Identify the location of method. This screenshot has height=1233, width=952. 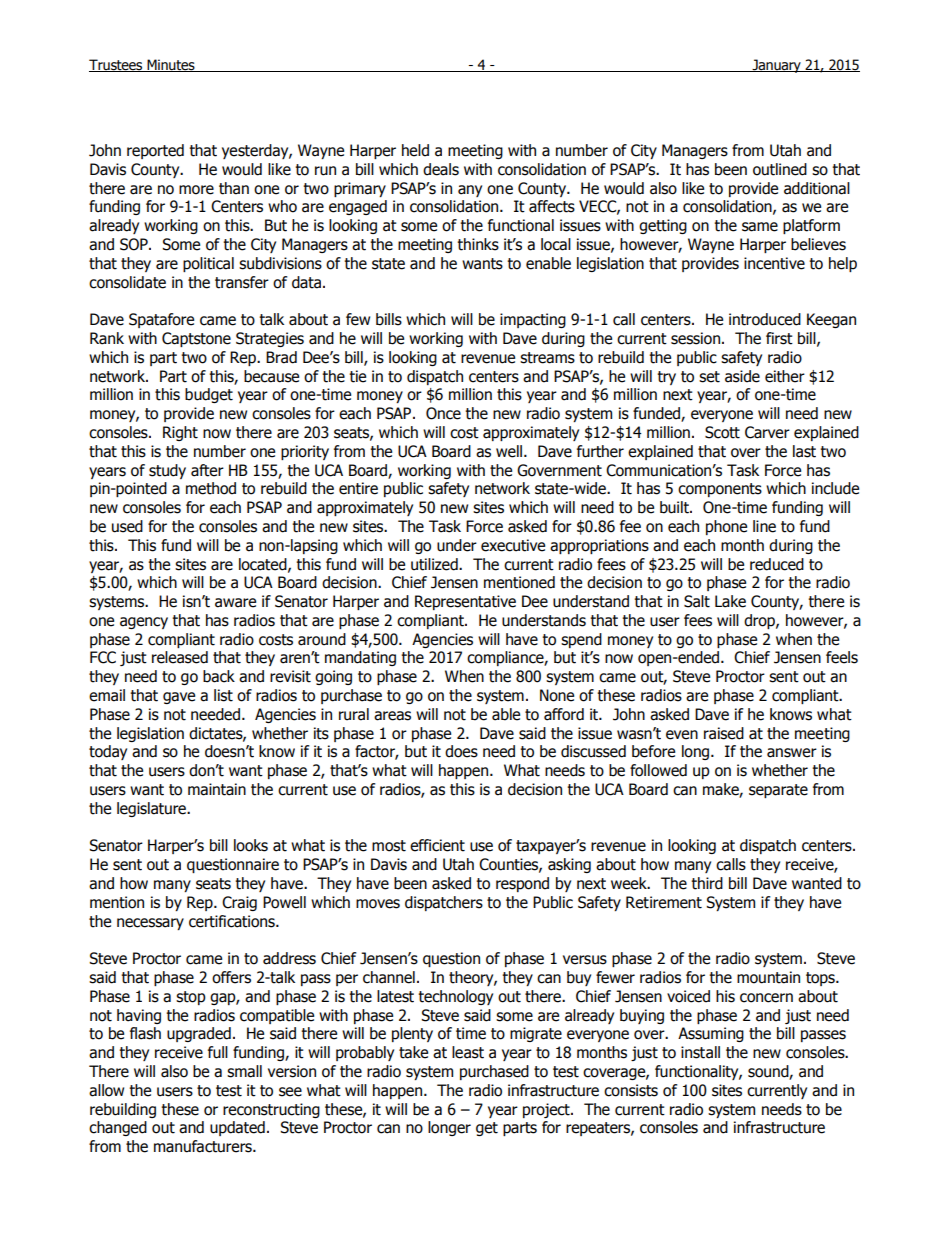
(211, 488).
